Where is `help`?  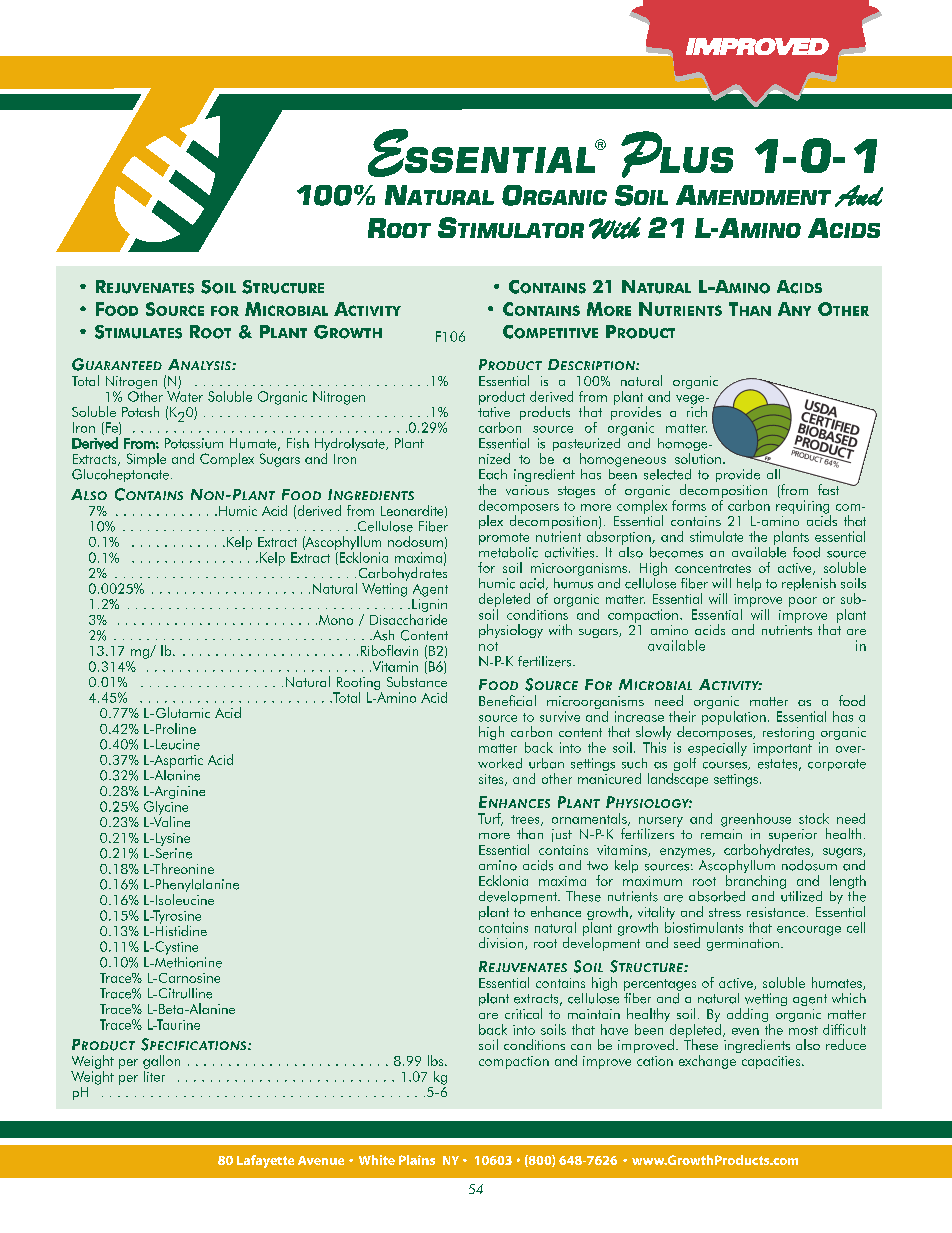 help is located at coordinates (749, 584).
